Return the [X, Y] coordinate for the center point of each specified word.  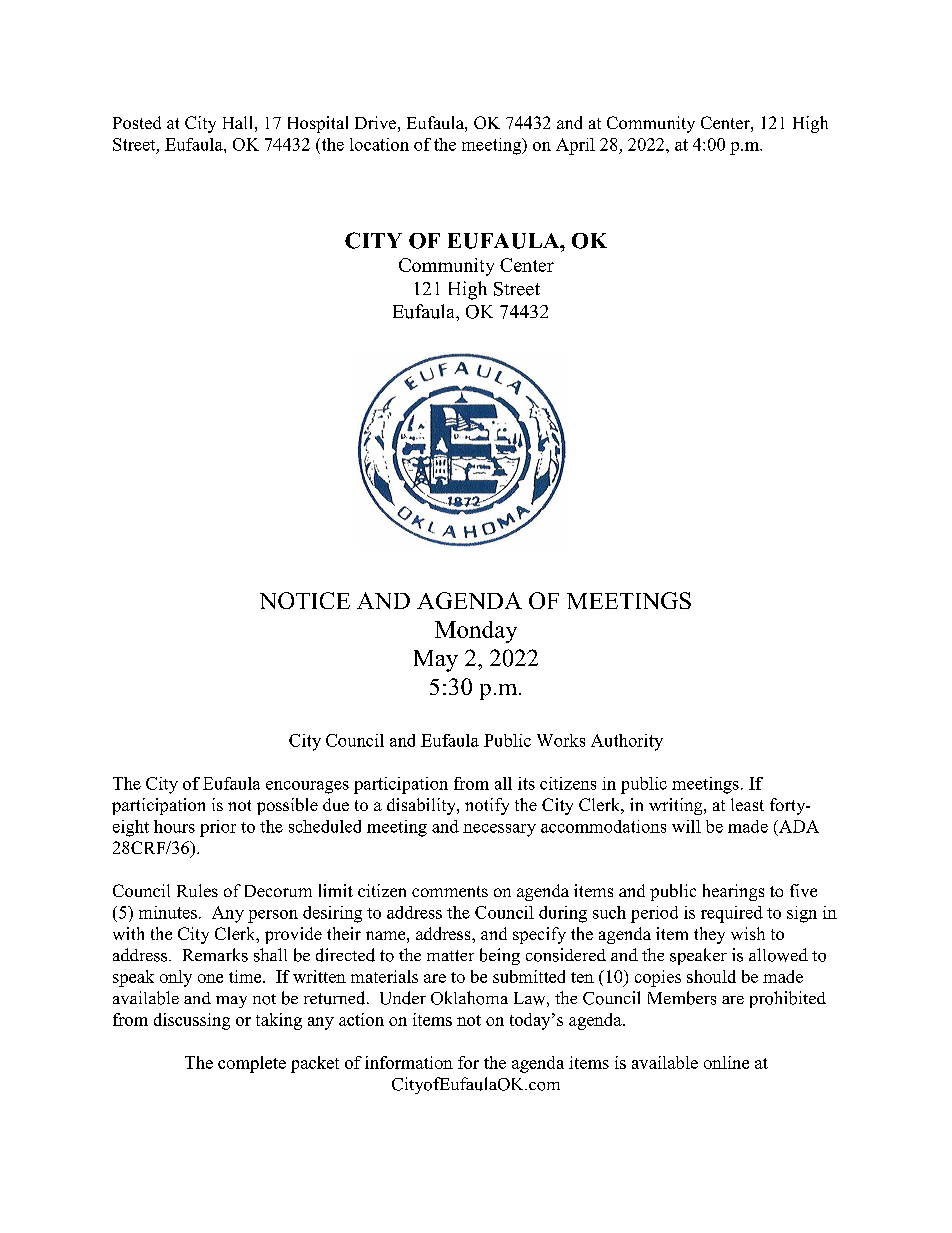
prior [218, 828]
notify [487, 806]
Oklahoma [469, 998]
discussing [192, 1021]
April [575, 146]
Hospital [318, 124]
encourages [307, 787]
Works [561, 740]
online [726, 1062]
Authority [627, 742]
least [747, 804]
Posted [137, 122]
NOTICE [305, 600]
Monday [476, 632]
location [379, 144]
